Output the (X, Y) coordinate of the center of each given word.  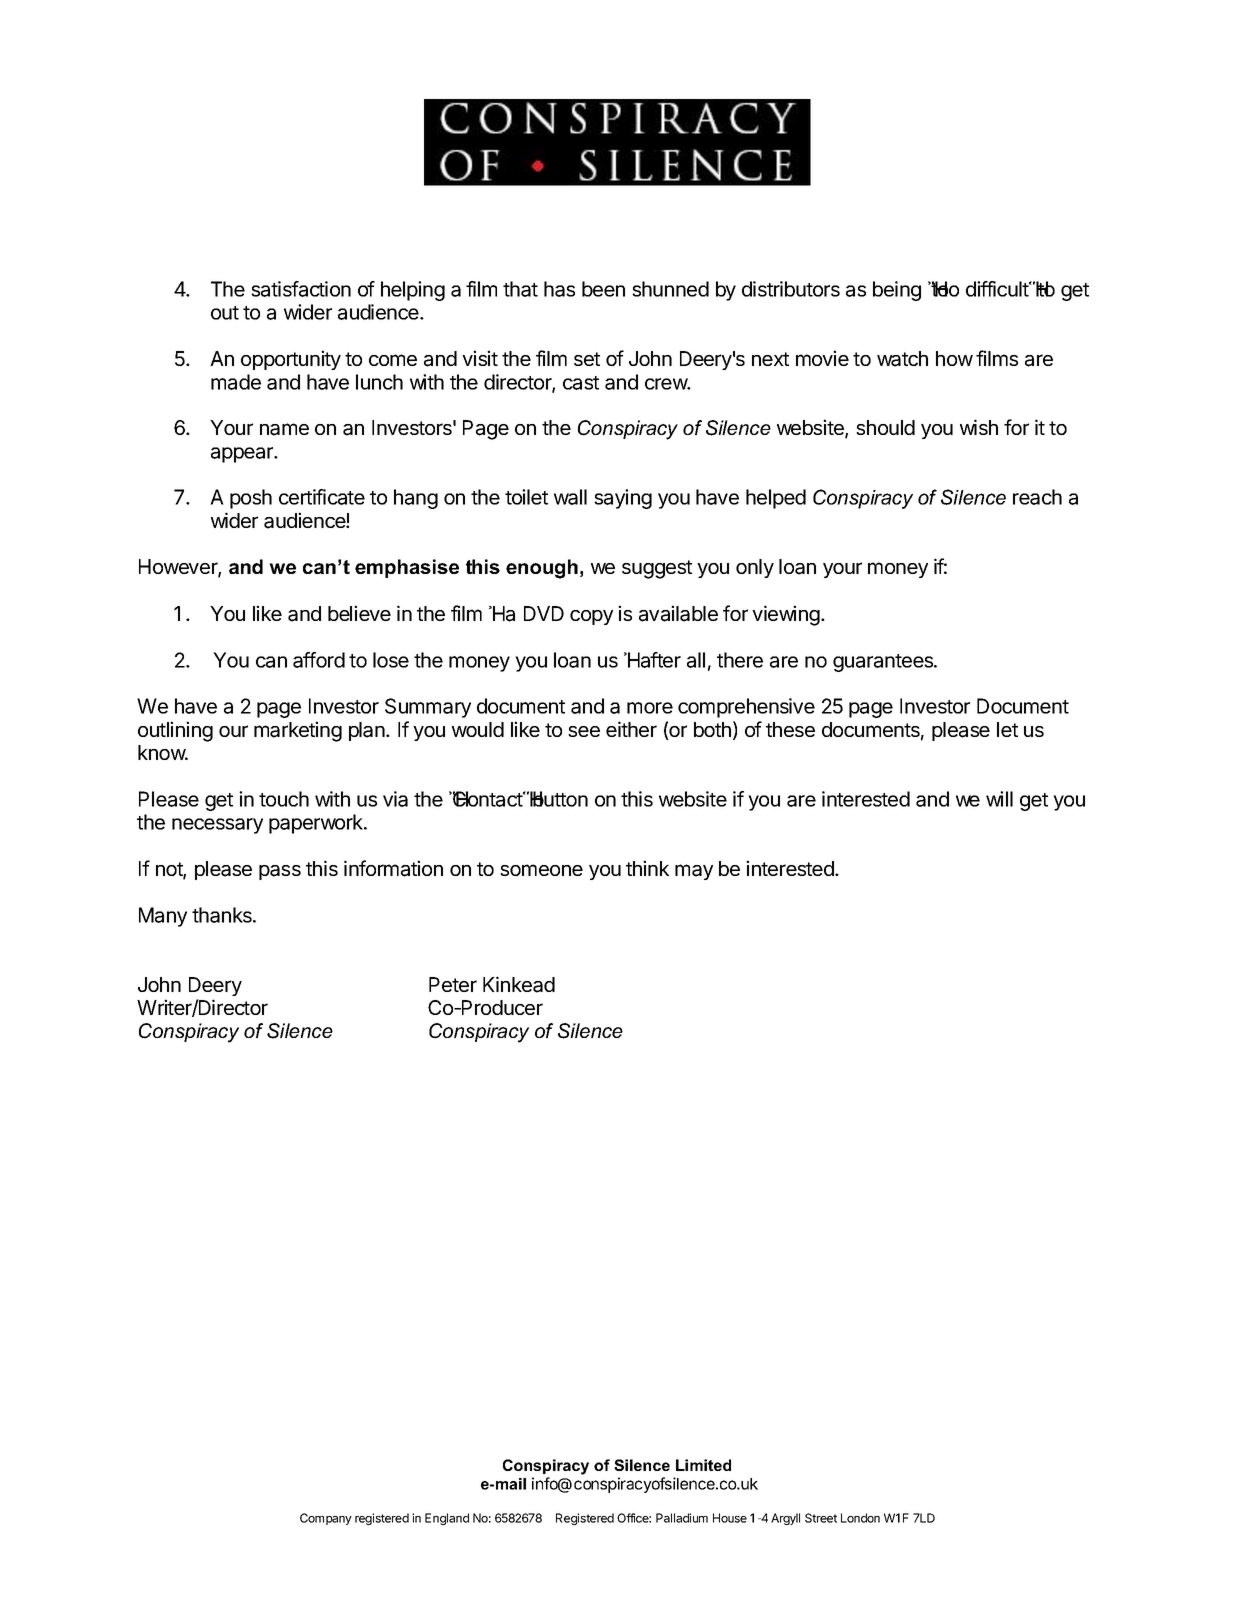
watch (902, 359)
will (999, 799)
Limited (703, 1465)
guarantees (884, 663)
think (647, 868)
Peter (453, 984)
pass (280, 872)
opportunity (291, 360)
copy (591, 617)
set (587, 359)
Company (326, 1519)
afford (319, 660)
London (860, 1518)
